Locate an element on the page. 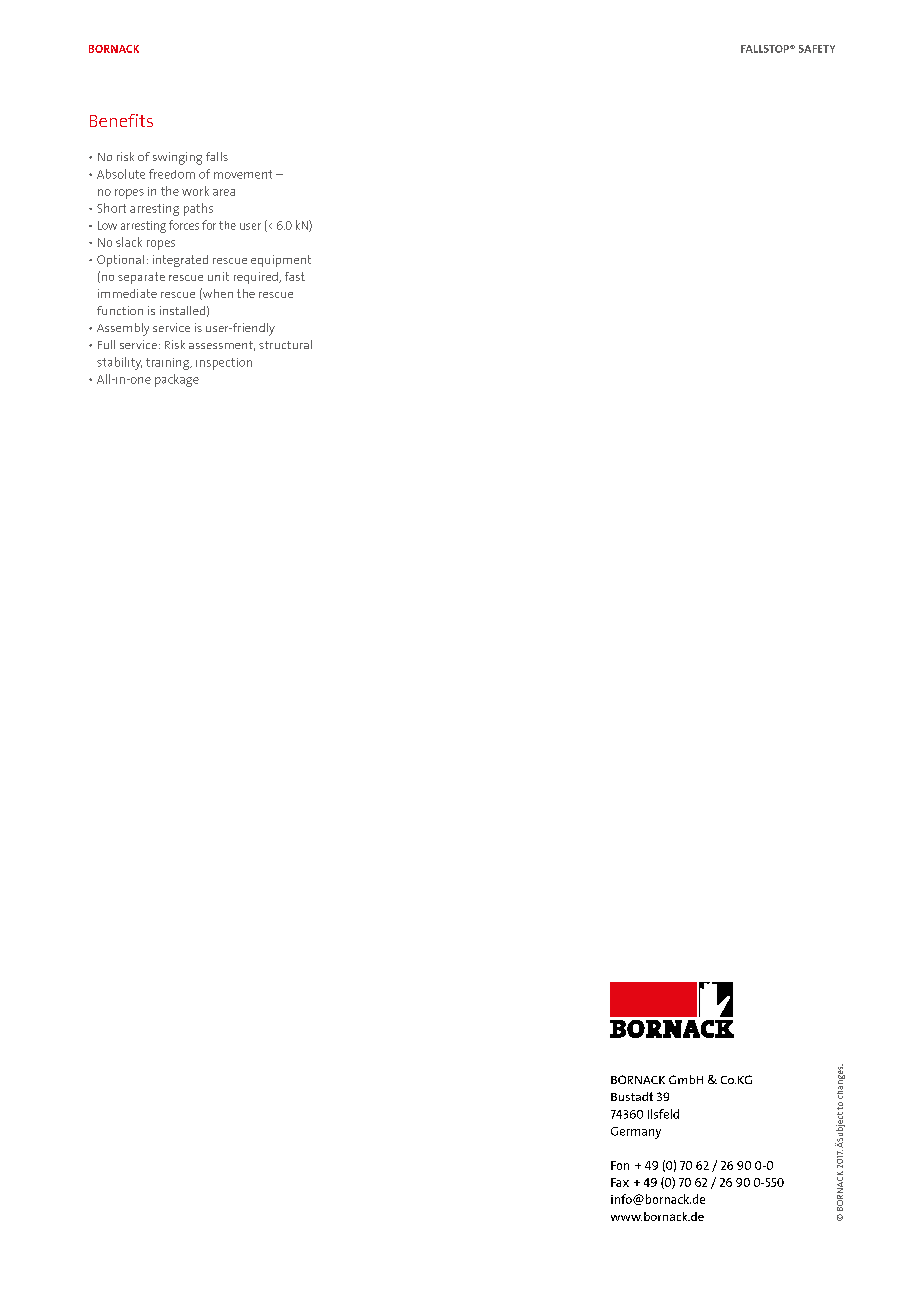 The image size is (924, 1308). structural is located at coordinates (285, 344).
